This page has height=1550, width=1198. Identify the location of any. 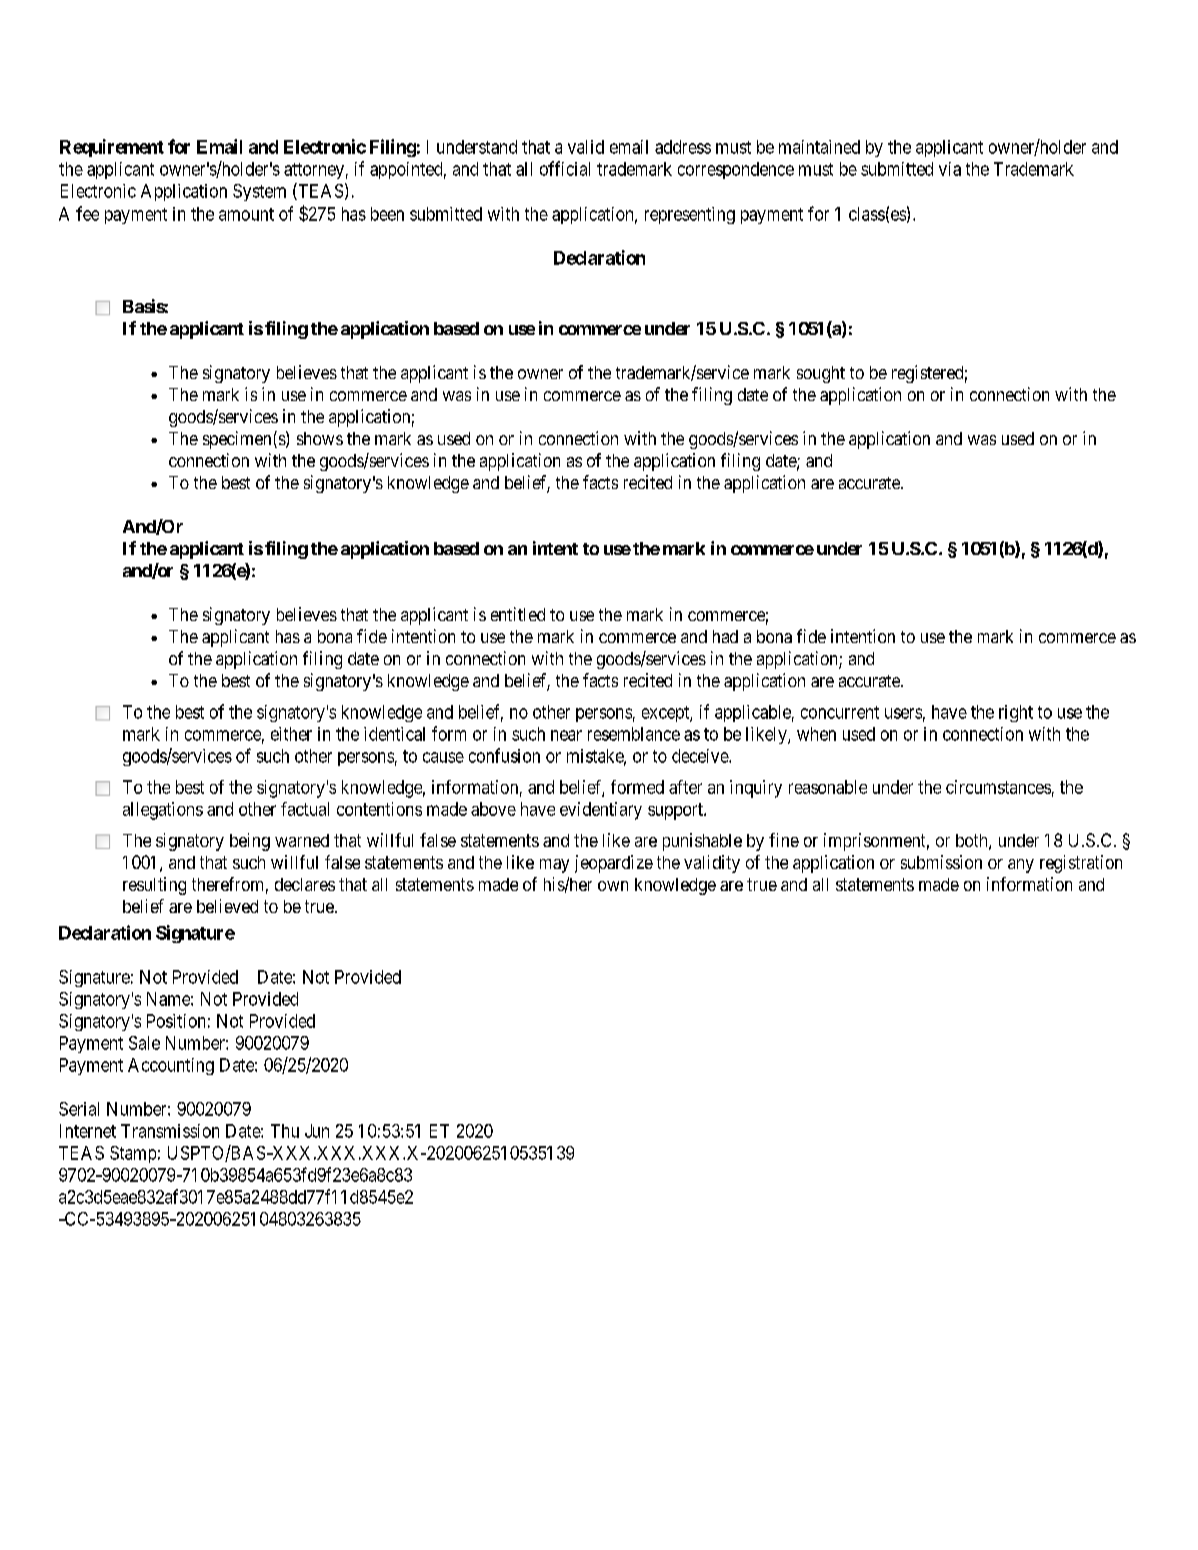
(1021, 866).
